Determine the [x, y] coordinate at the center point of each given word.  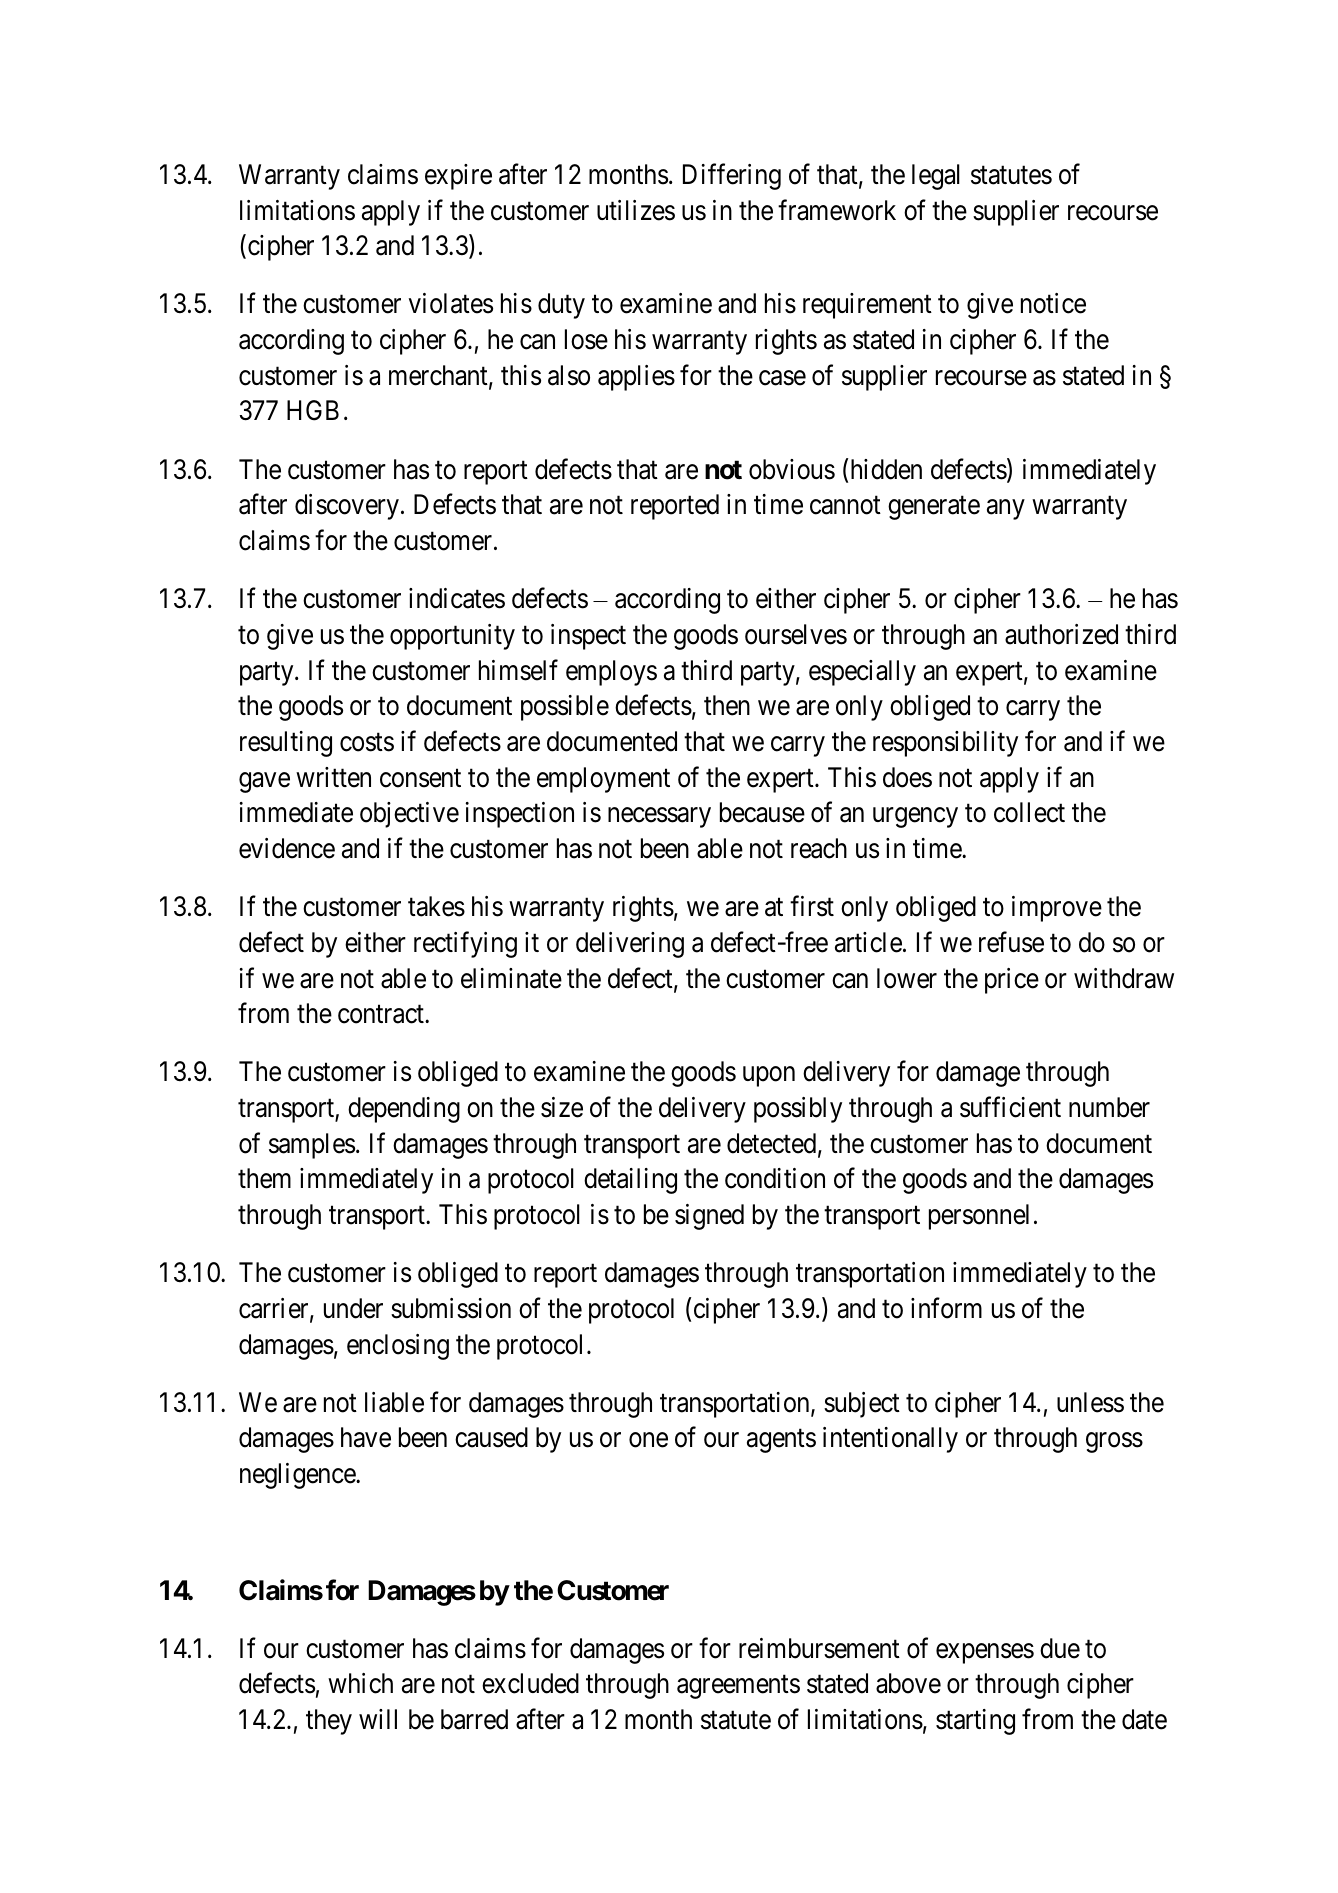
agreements [738, 1687]
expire [458, 177]
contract [382, 1015]
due [1060, 1648]
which [360, 1683]
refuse [1011, 942]
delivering [630, 945]
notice [1053, 303]
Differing [732, 176]
